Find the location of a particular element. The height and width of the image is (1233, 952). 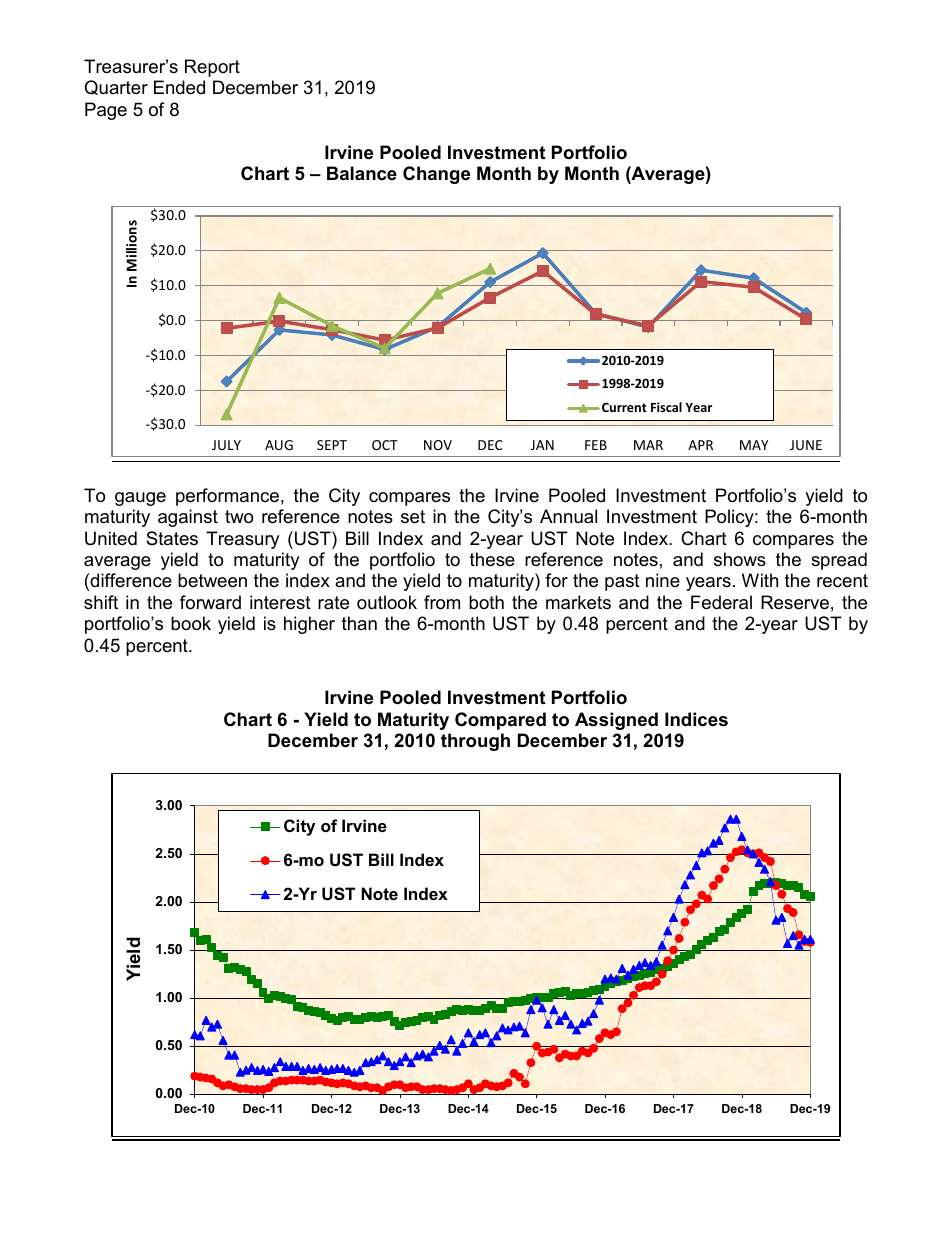

JULY is located at coordinates (226, 445).
